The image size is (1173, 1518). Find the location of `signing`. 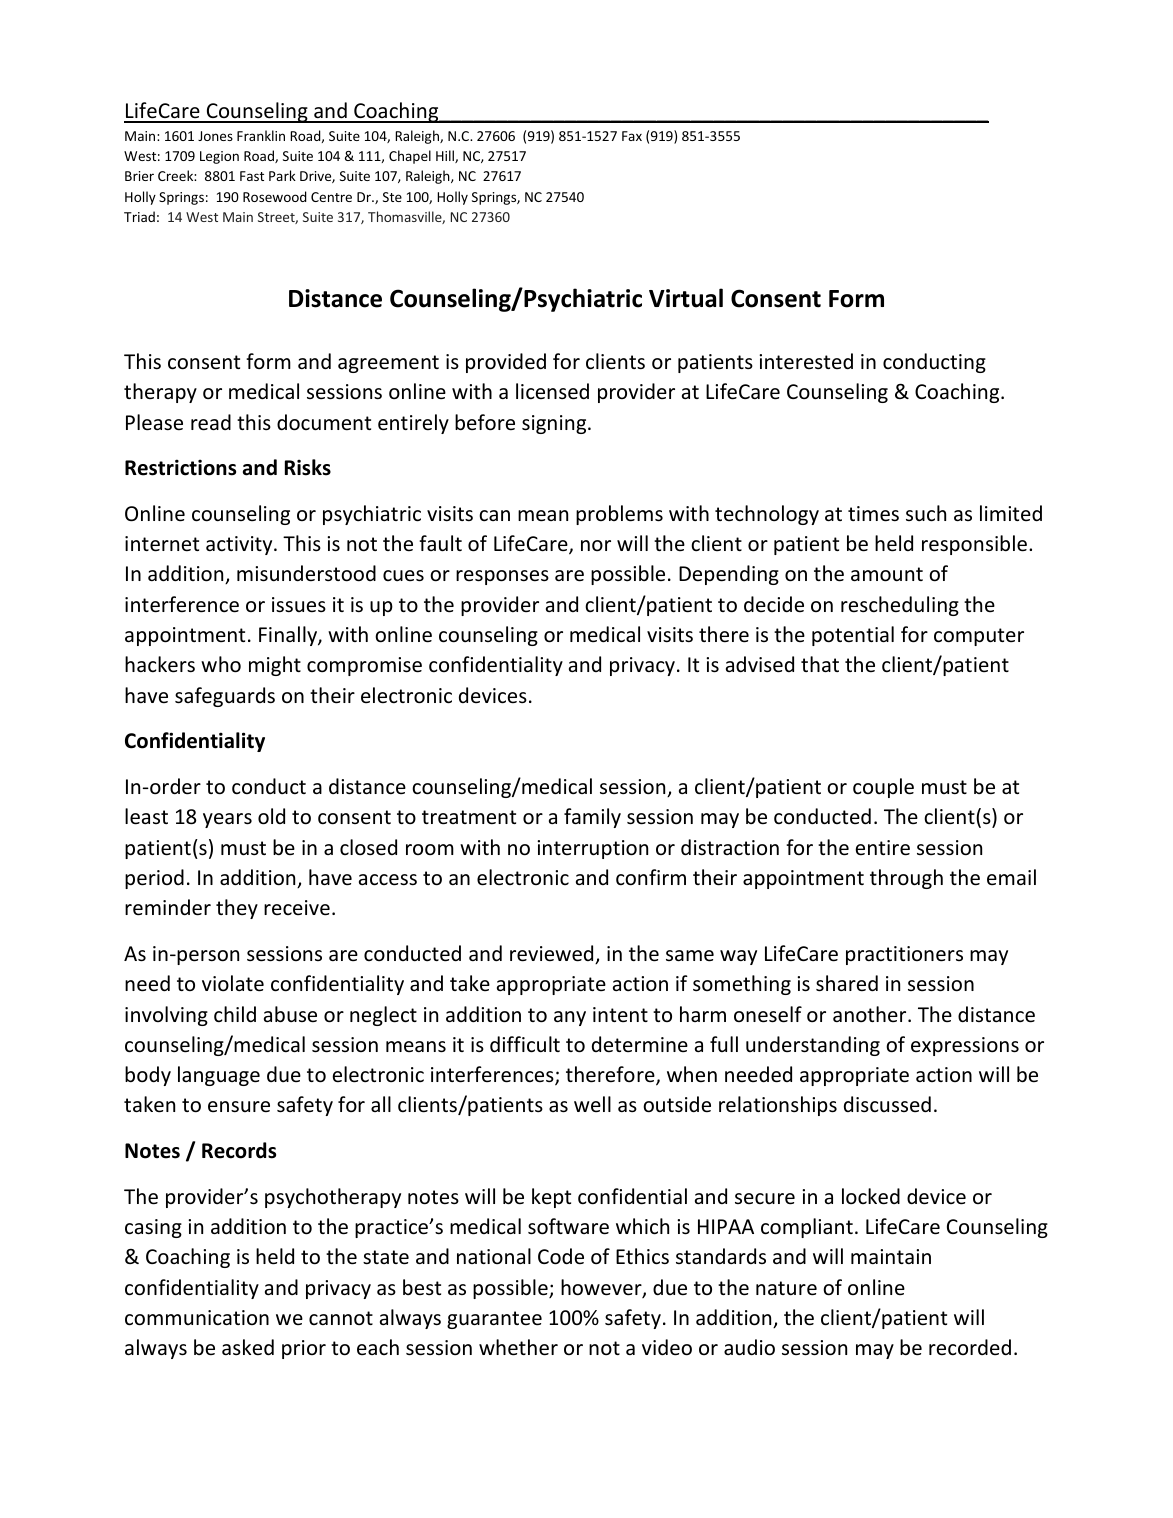

signing is located at coordinates (555, 424).
